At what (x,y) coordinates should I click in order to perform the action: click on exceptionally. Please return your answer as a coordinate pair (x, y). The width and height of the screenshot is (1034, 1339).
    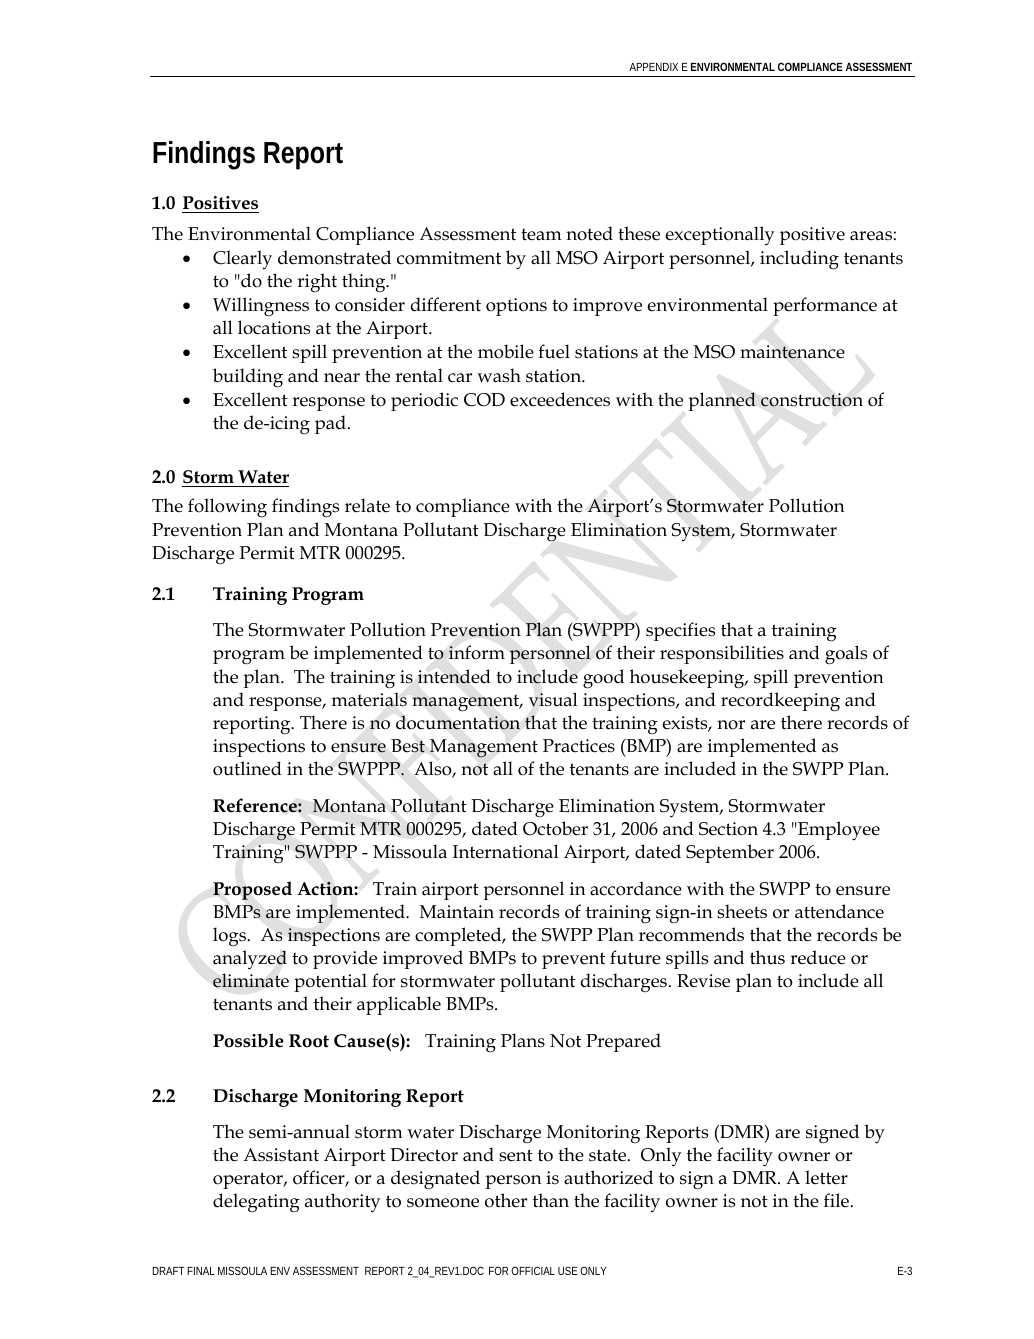
    Looking at the image, I should click on (720, 235).
